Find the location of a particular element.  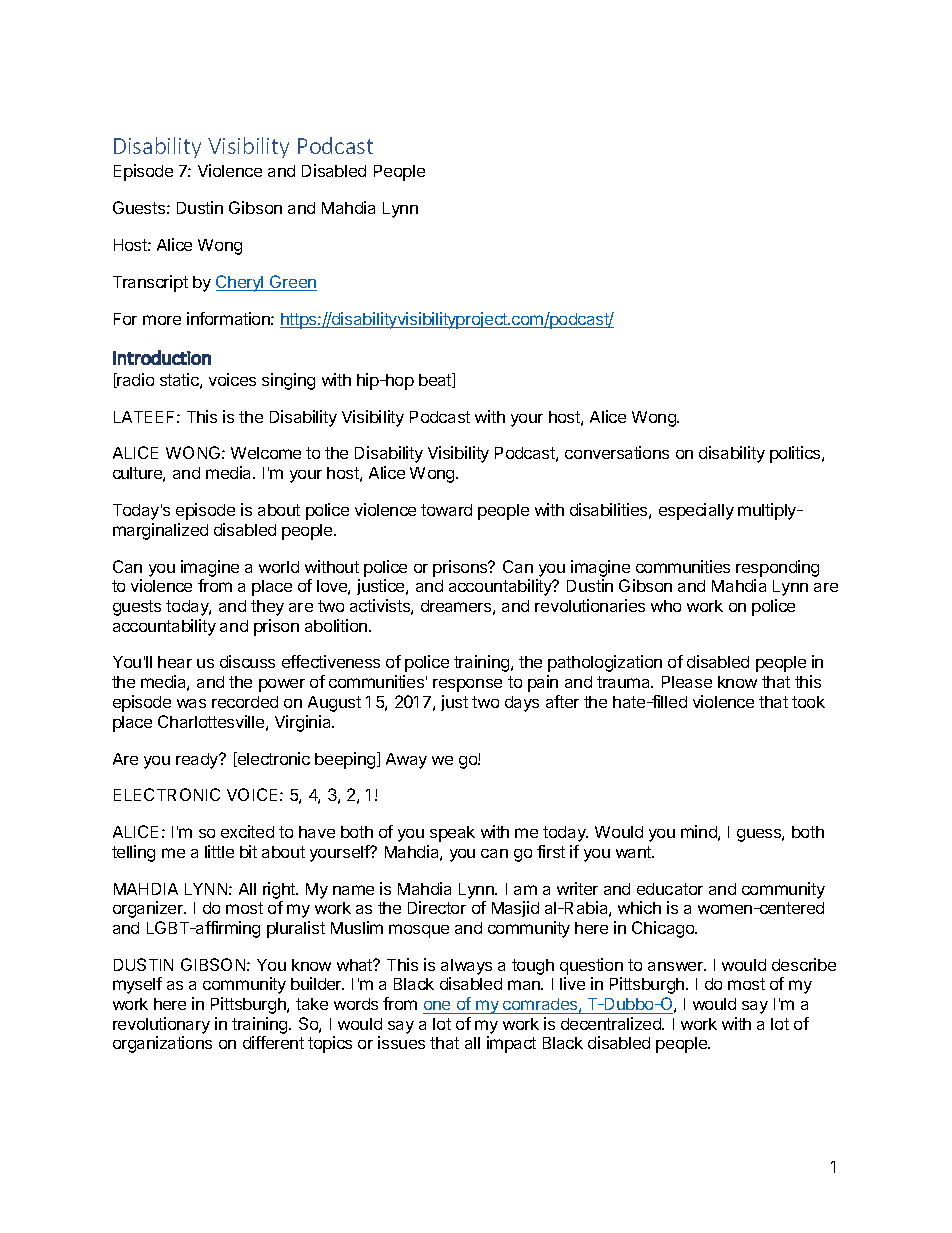

revolutionary is located at coordinates (161, 1025).
